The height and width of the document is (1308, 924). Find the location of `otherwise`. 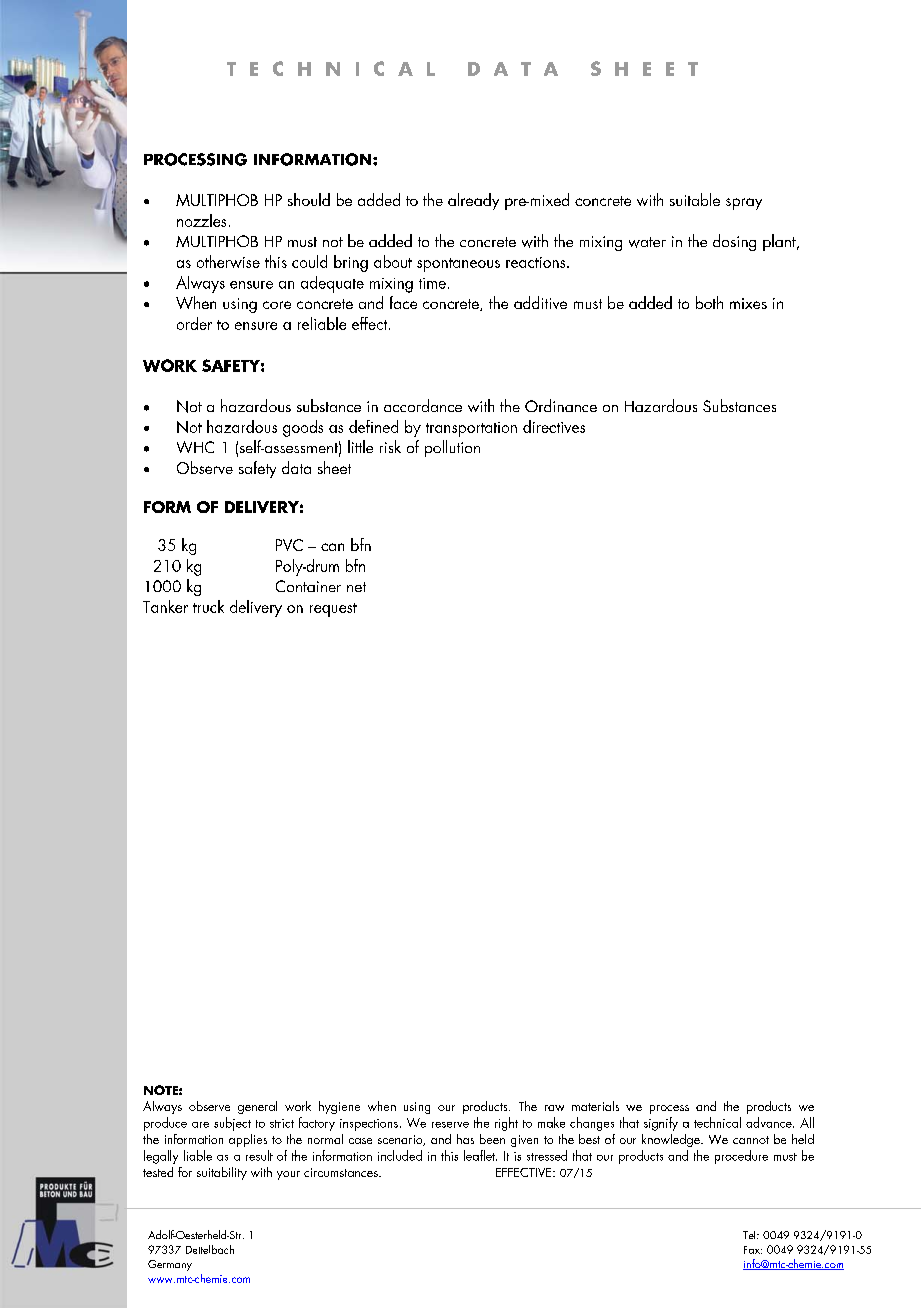

otherwise is located at coordinates (228, 261).
